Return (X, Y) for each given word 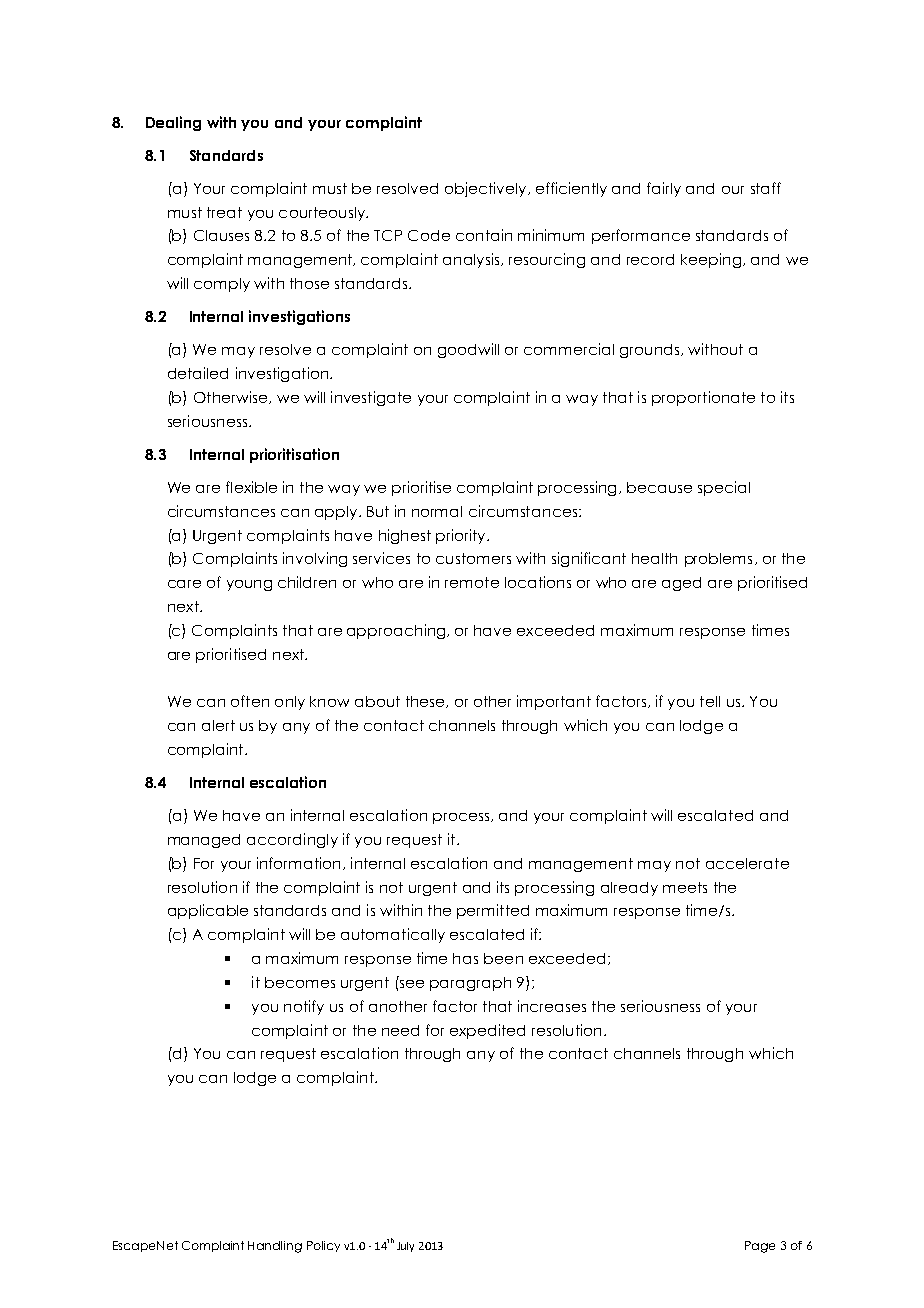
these (426, 702)
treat (224, 212)
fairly (664, 189)
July (405, 1247)
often (250, 701)
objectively (487, 189)
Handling (275, 1247)
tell (710, 701)
